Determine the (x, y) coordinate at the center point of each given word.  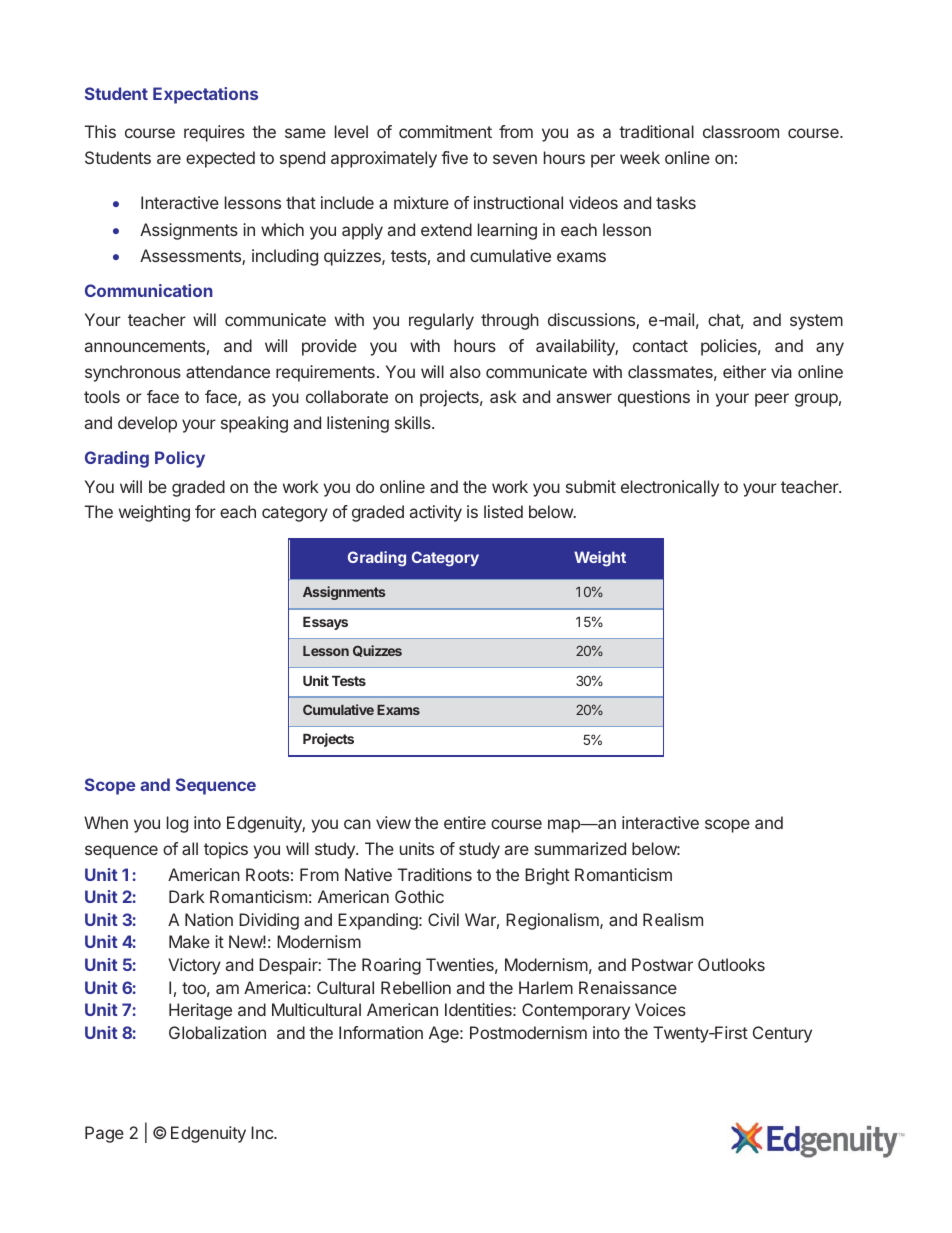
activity (436, 513)
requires (214, 133)
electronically (670, 488)
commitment (445, 131)
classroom (741, 131)
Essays (325, 623)
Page (104, 1134)
